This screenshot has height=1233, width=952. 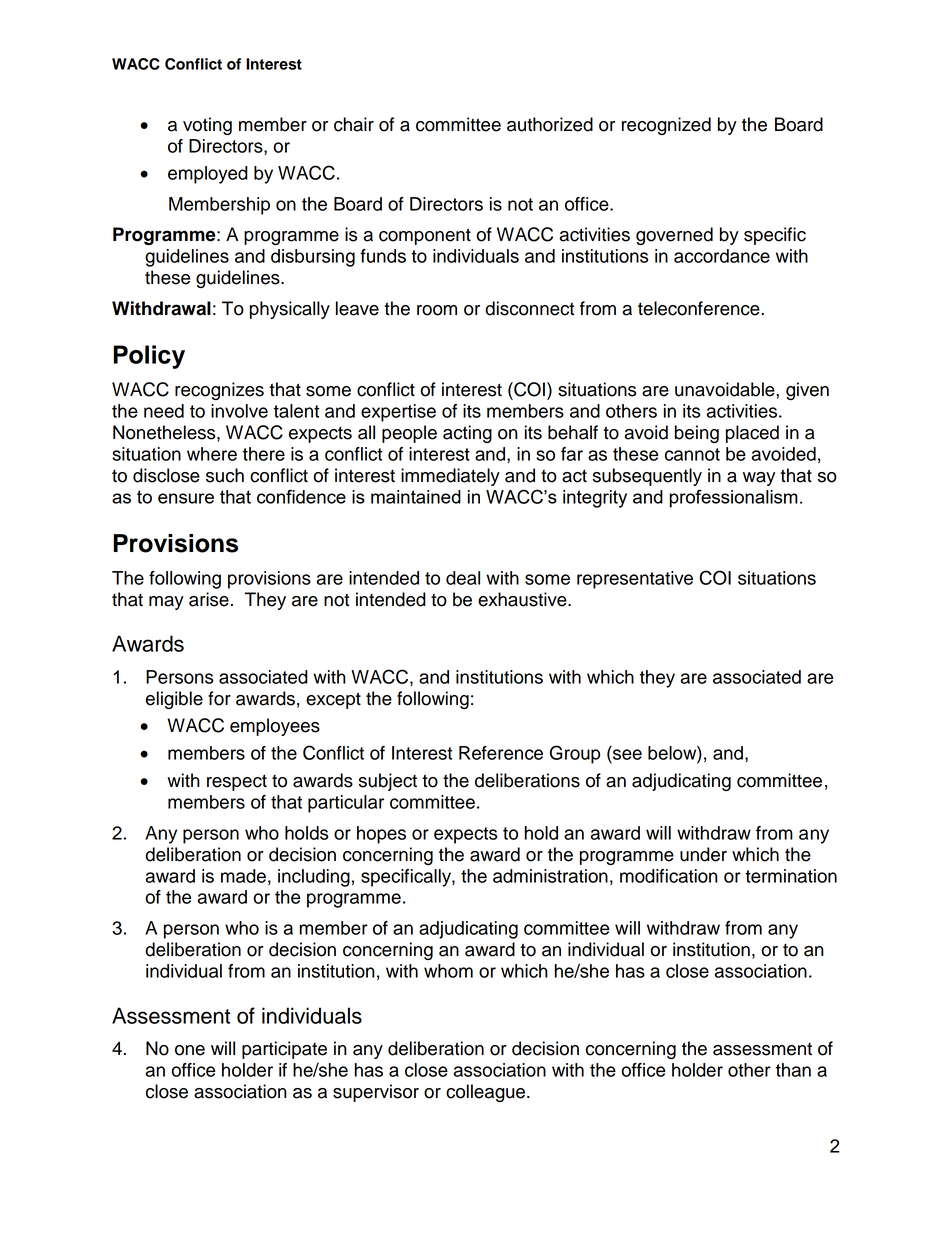 What do you see at coordinates (550, 124) in the screenshot?
I see `authorized` at bounding box center [550, 124].
